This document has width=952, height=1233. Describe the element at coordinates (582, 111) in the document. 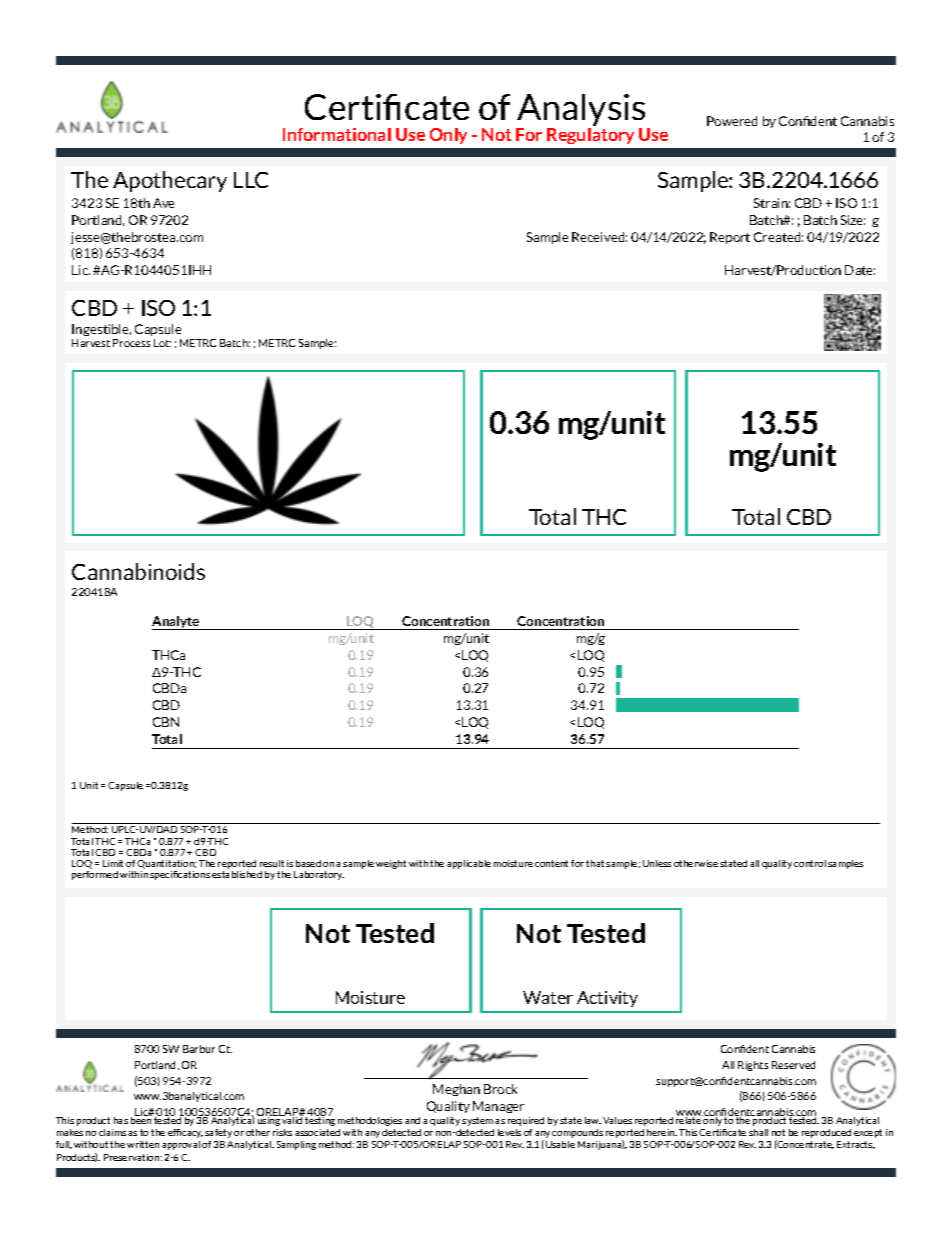

I see `Analysis` at that location.
